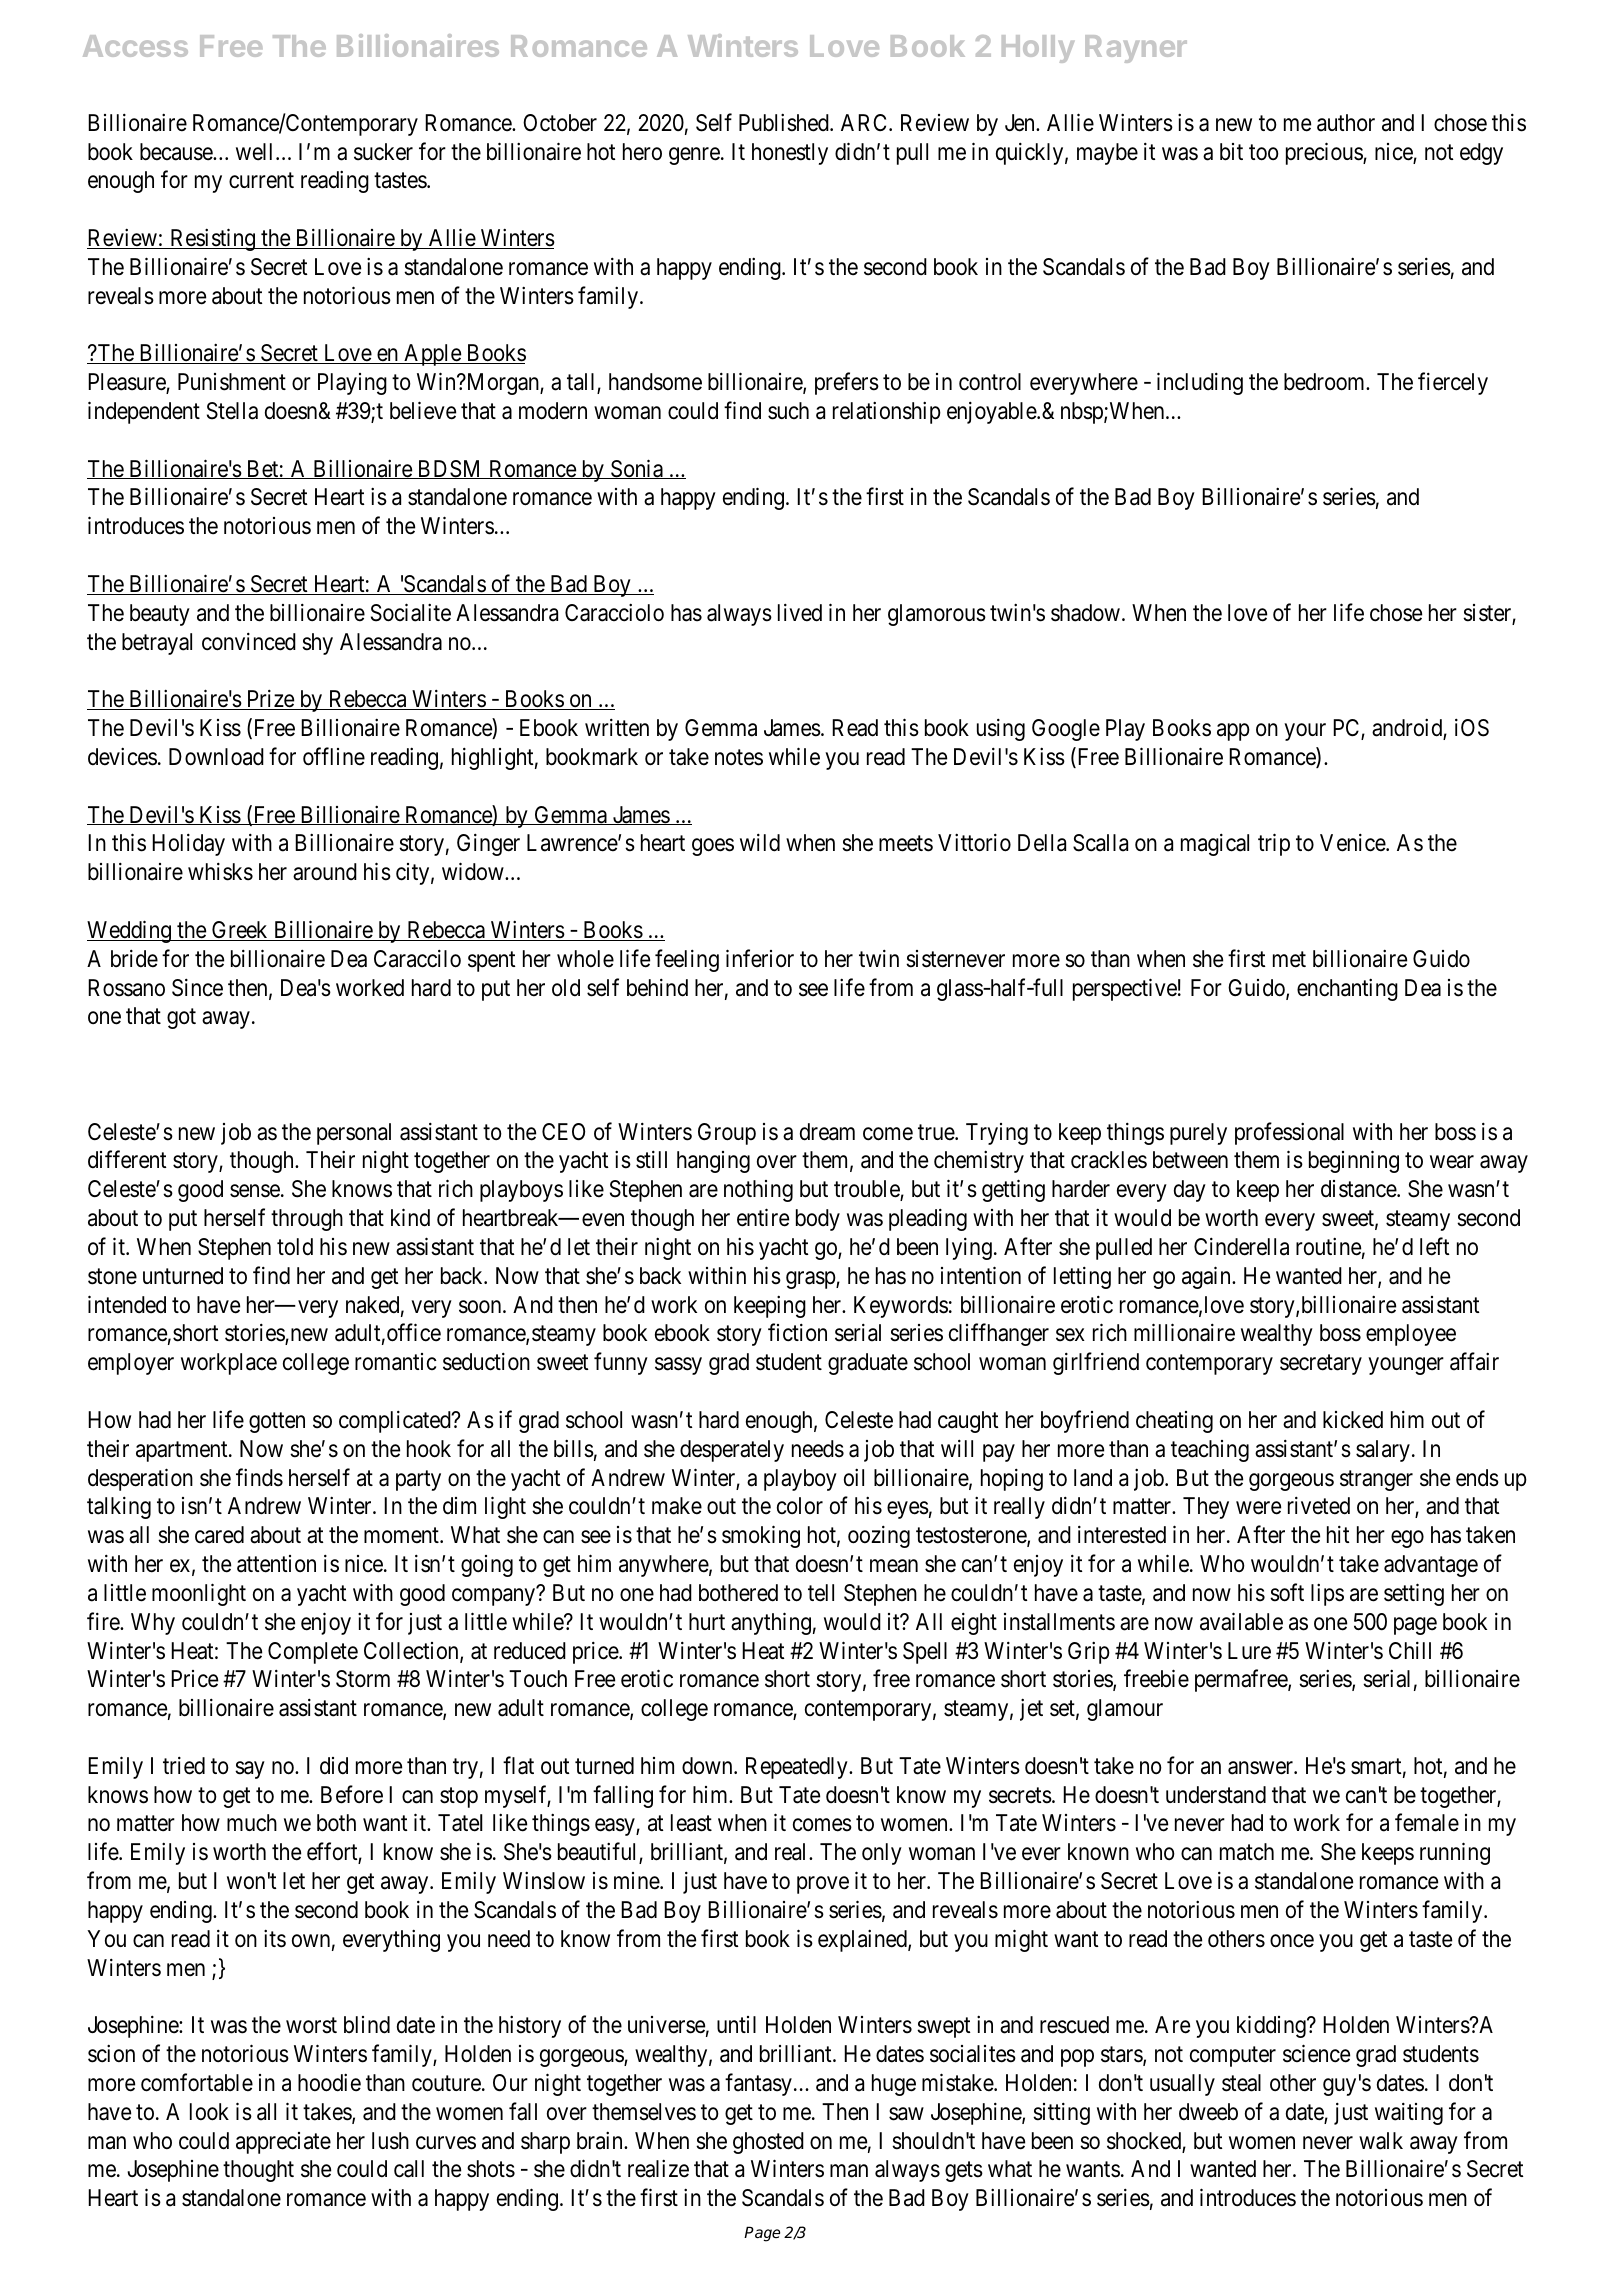 The width and height of the page is (1618, 2288). I want to click on Published, so click(785, 122).
